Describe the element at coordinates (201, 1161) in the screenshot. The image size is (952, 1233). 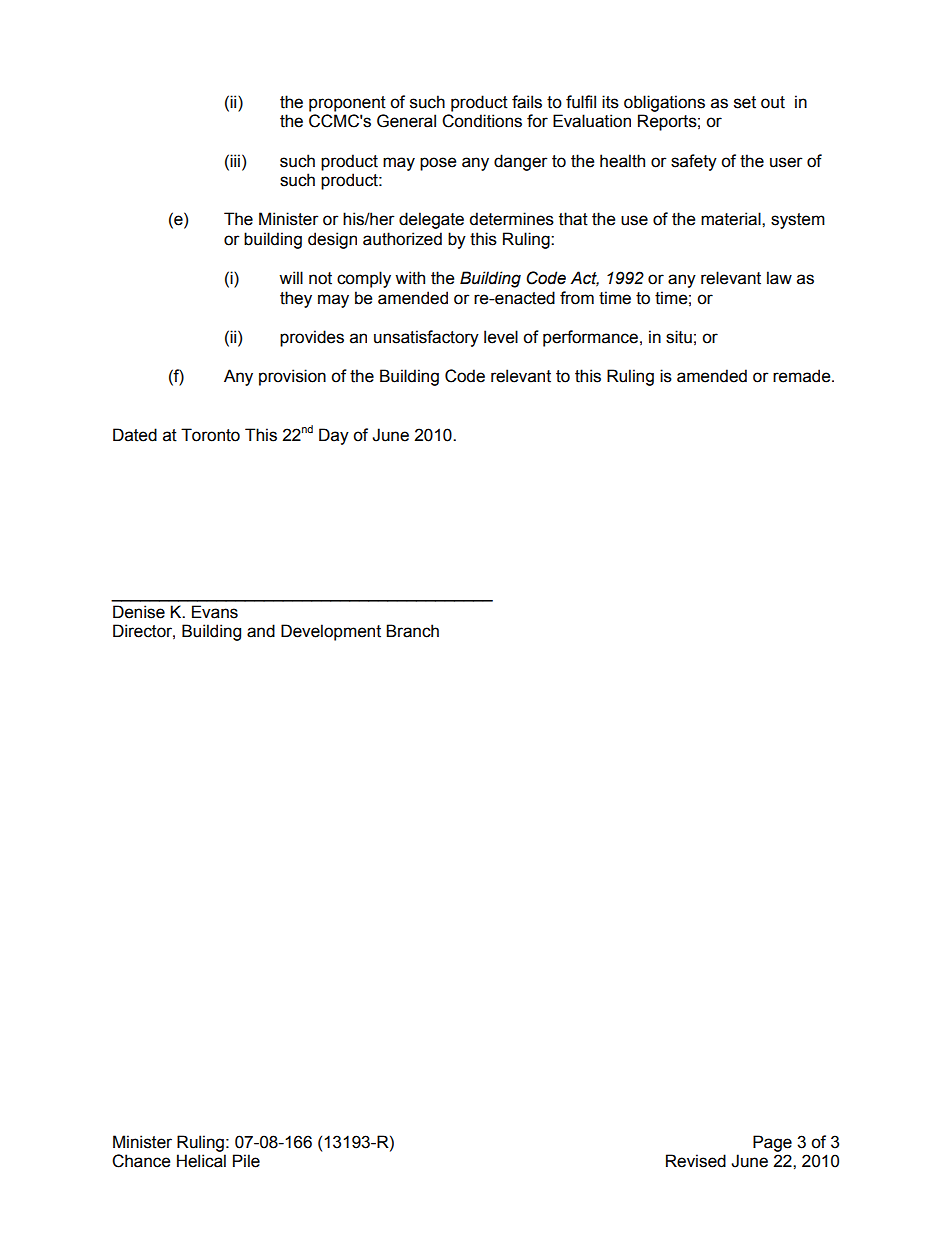
I see `Helical` at that location.
